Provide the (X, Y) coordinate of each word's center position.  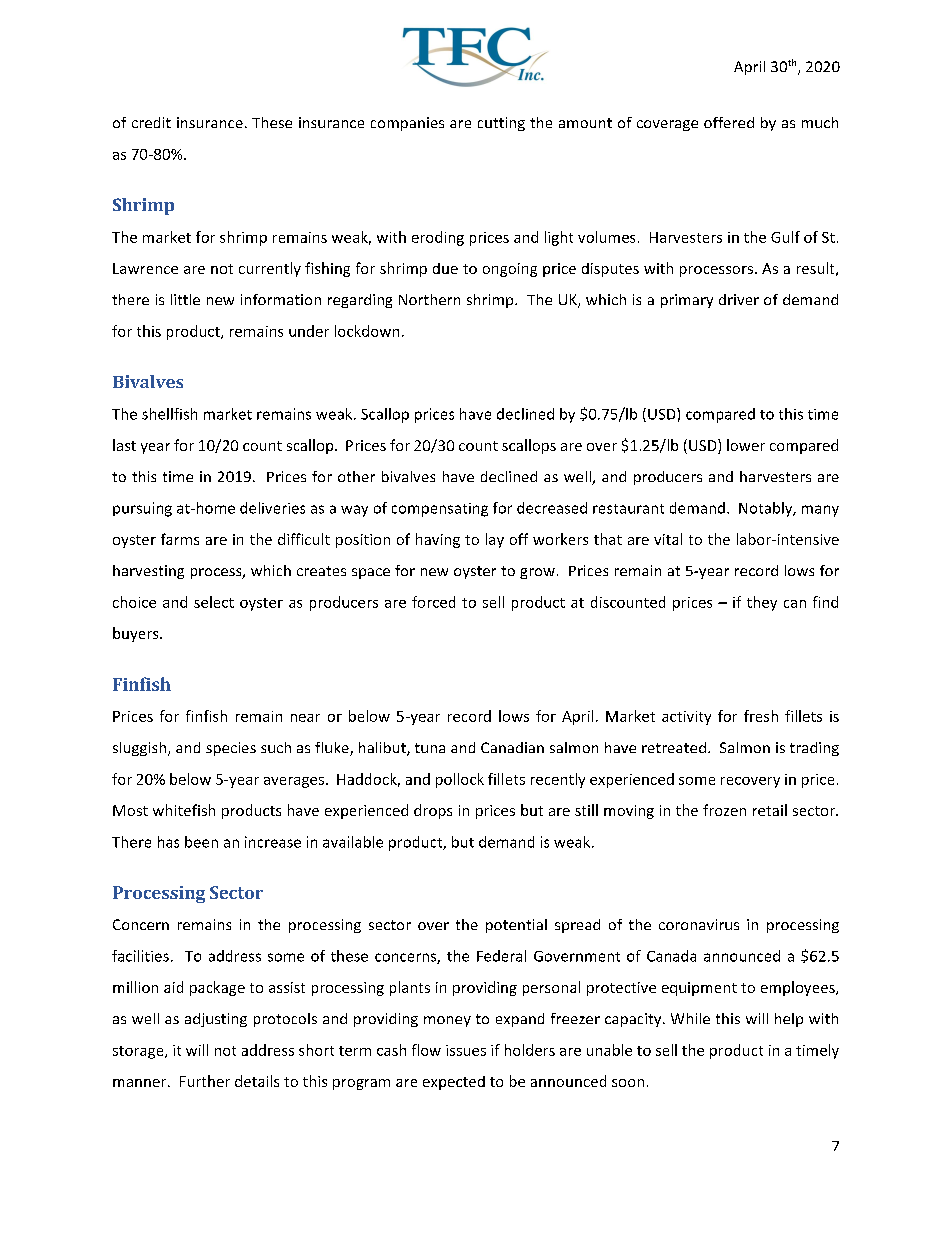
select (214, 602)
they (762, 603)
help (789, 1020)
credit (151, 122)
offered (729, 122)
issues (466, 1050)
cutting (501, 124)
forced (433, 602)
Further (205, 1081)
